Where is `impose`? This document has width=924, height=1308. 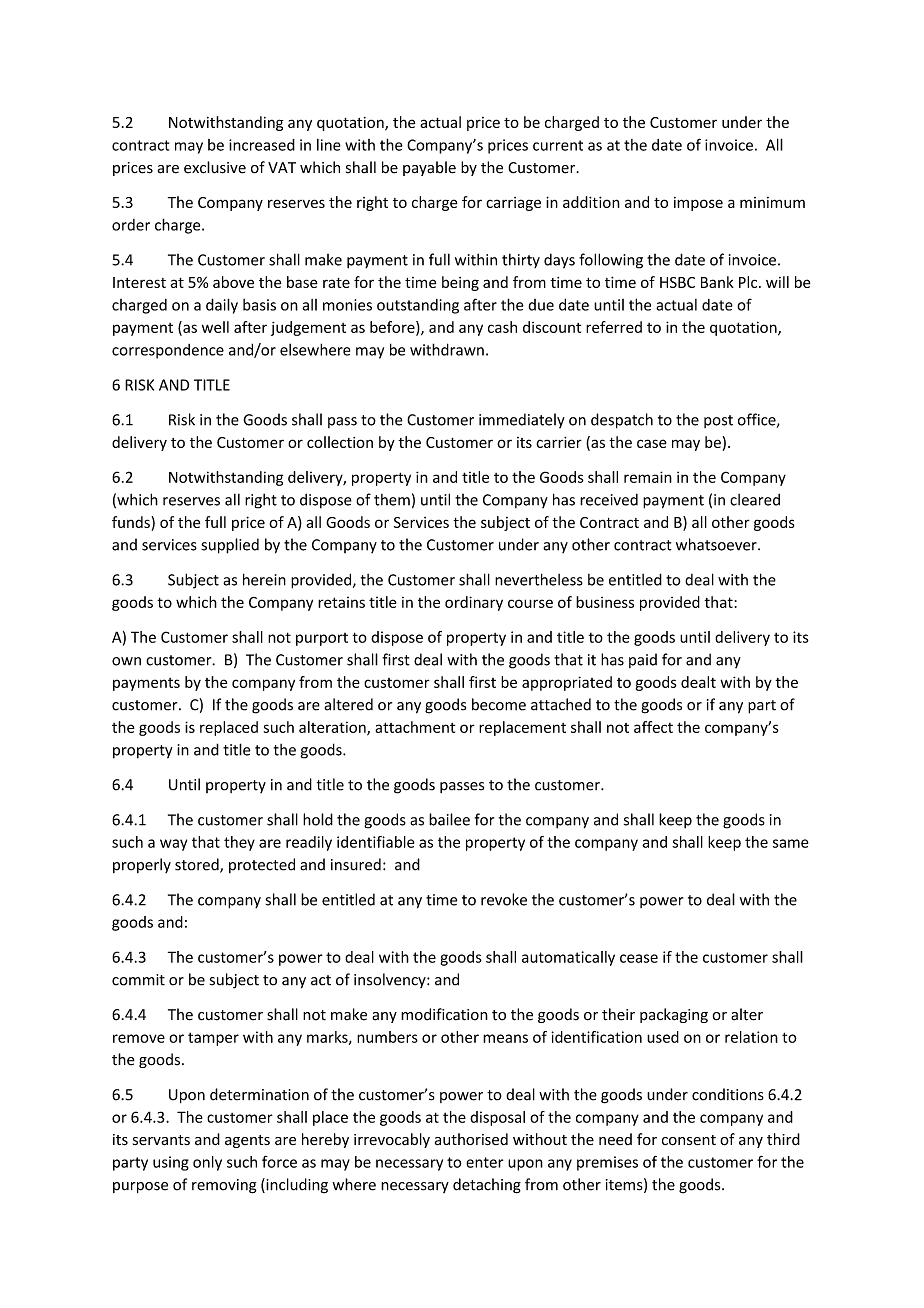 impose is located at coordinates (698, 204).
